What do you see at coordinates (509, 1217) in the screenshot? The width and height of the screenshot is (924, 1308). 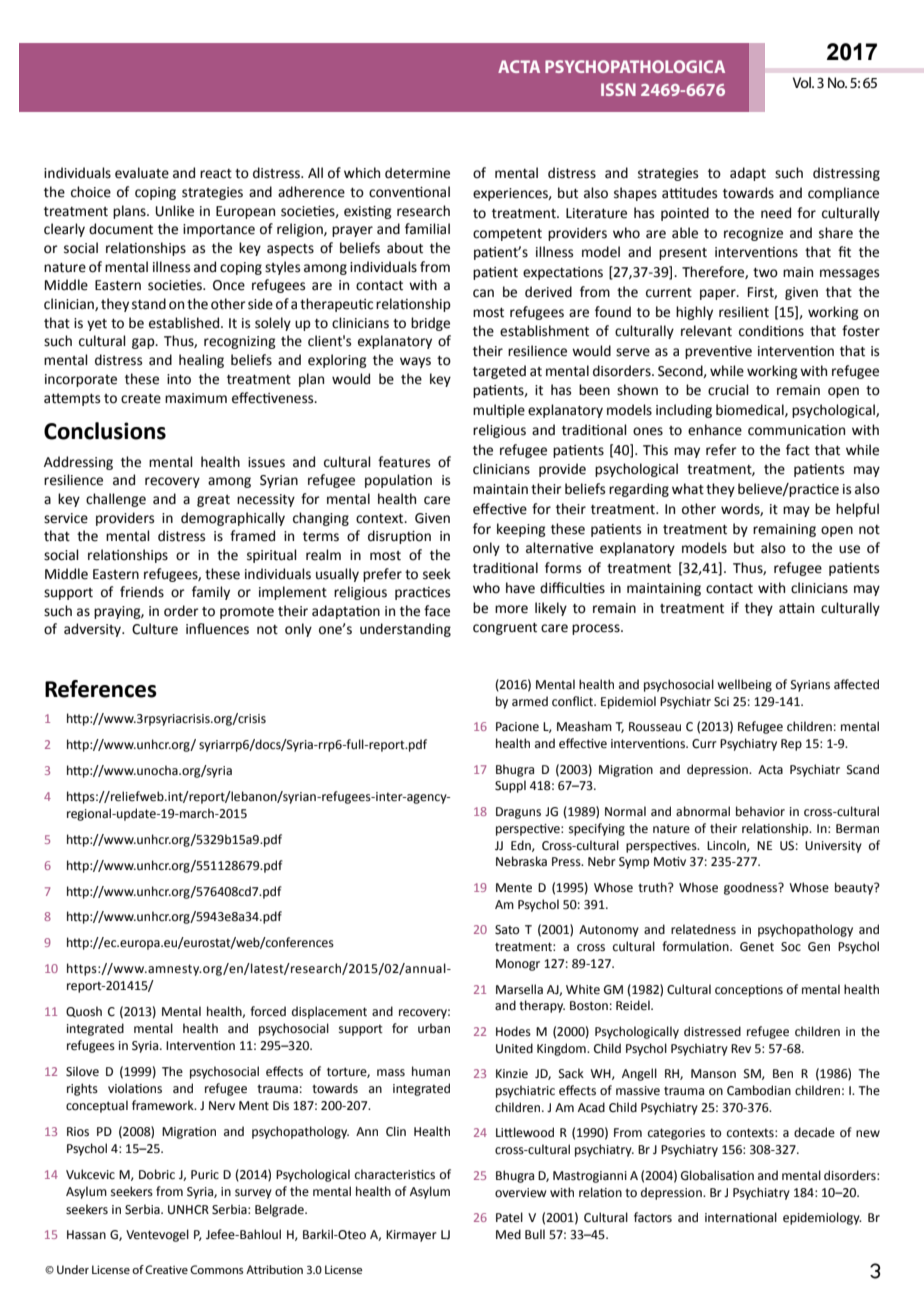 I see `Patel` at bounding box center [509, 1217].
